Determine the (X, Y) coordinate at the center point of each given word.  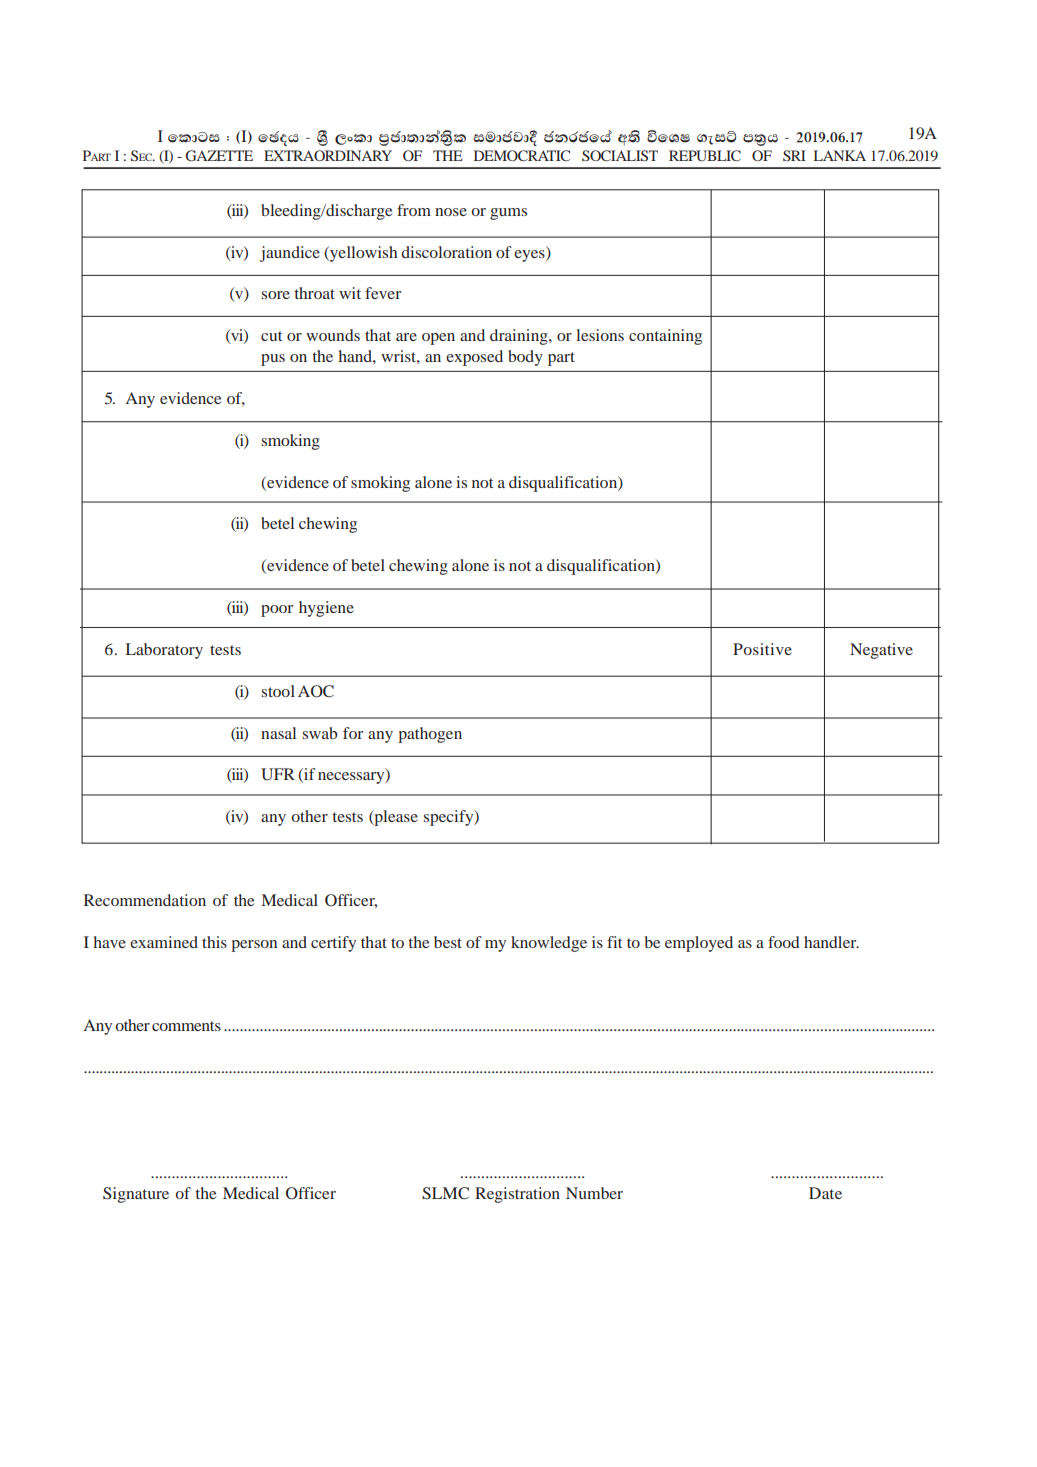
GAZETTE (219, 156)
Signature (136, 1195)
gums (508, 214)
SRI (794, 155)
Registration (517, 1195)
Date (825, 1193)
